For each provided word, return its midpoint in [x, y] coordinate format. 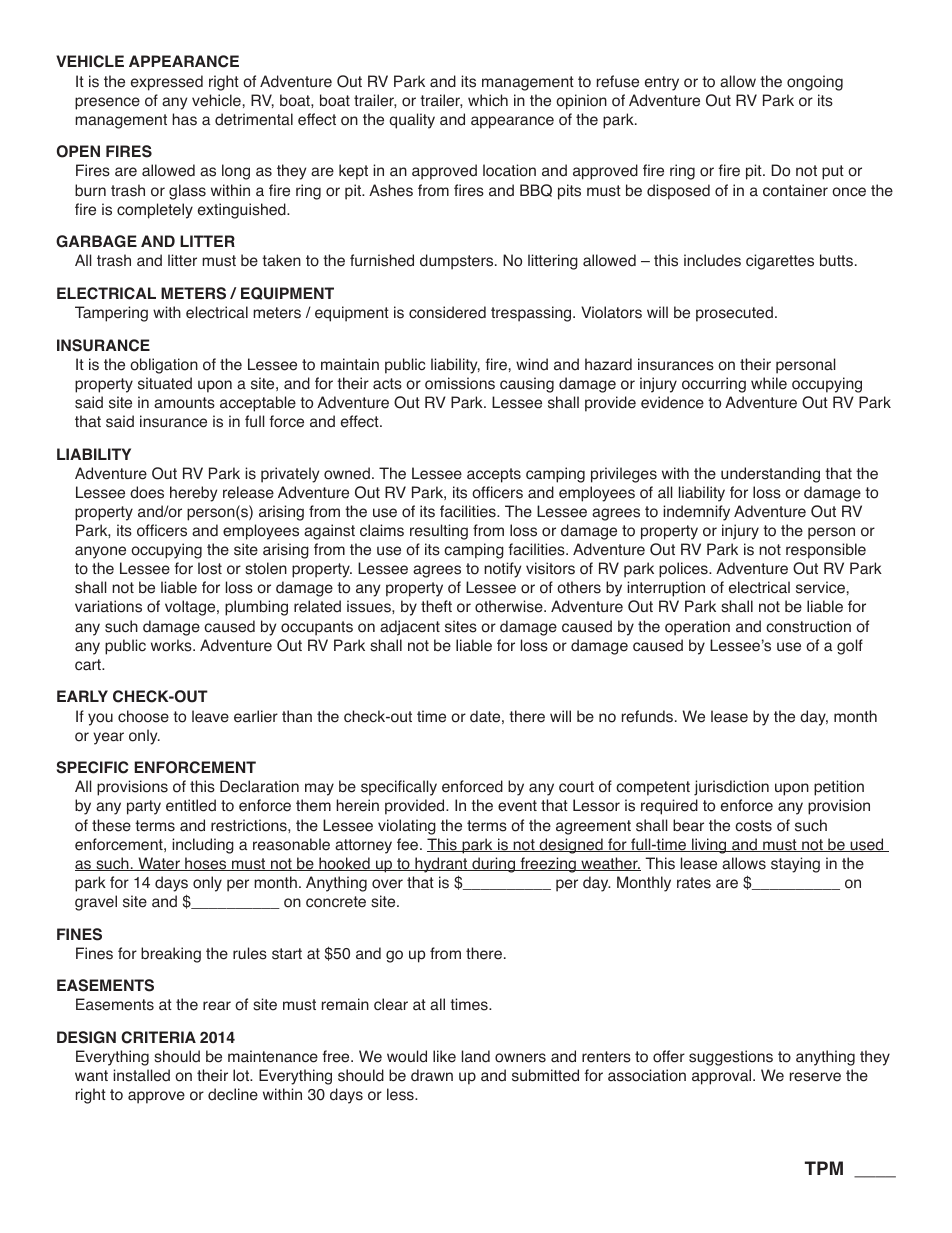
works [172, 645]
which [488, 100]
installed [141, 1075]
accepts [494, 475]
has [184, 119]
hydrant [441, 865]
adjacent [410, 628]
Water [159, 864]
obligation [164, 366]
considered [447, 312]
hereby [193, 494]
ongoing [815, 83]
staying [795, 865]
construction [808, 626]
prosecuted [734, 314]
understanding [770, 475]
